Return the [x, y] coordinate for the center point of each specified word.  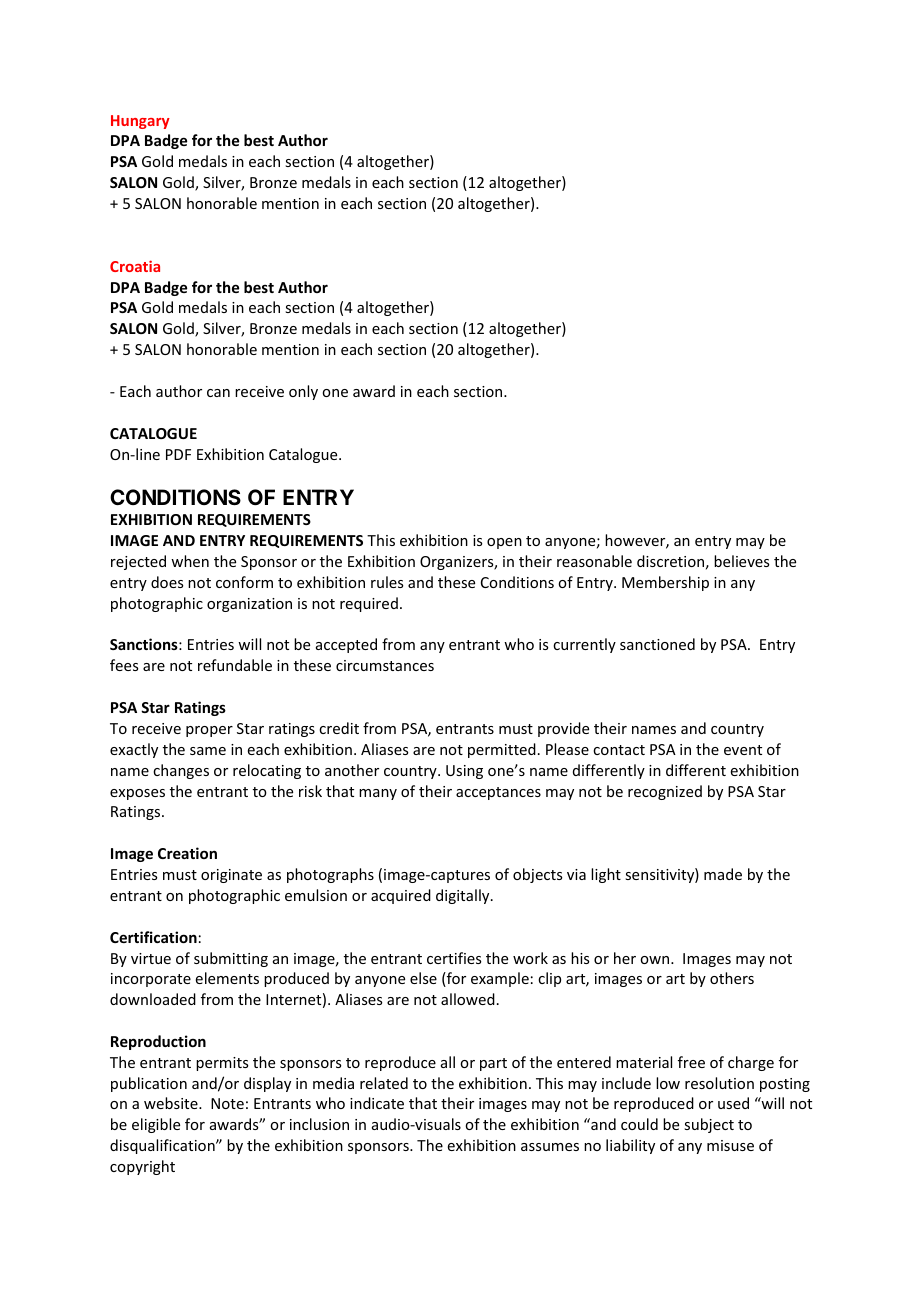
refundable [235, 665]
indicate [377, 1103]
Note [227, 1103]
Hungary [140, 122]
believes [741, 561]
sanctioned [657, 644]
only [303, 392]
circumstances [385, 665]
